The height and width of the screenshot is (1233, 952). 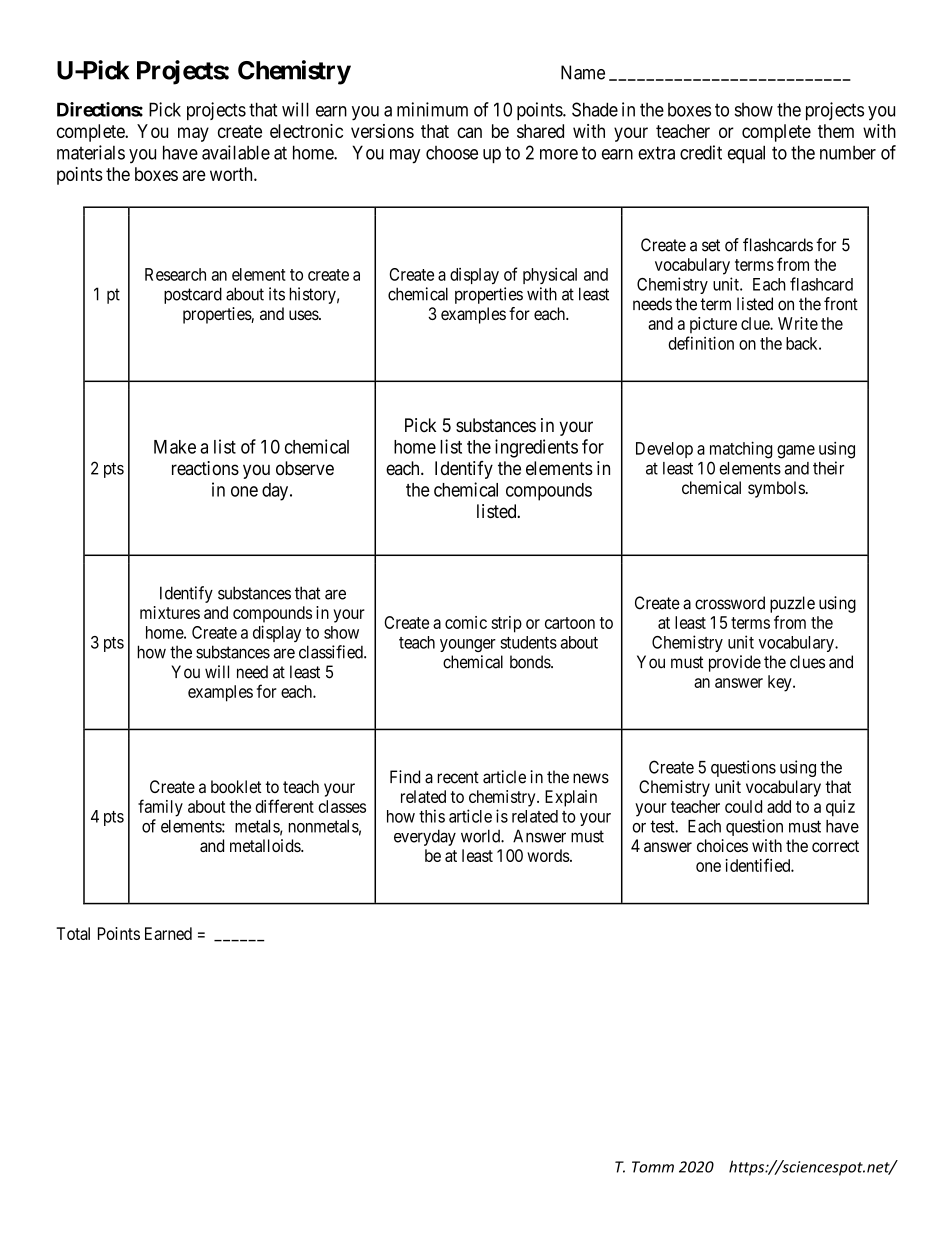 I want to click on reactions, so click(x=205, y=468).
